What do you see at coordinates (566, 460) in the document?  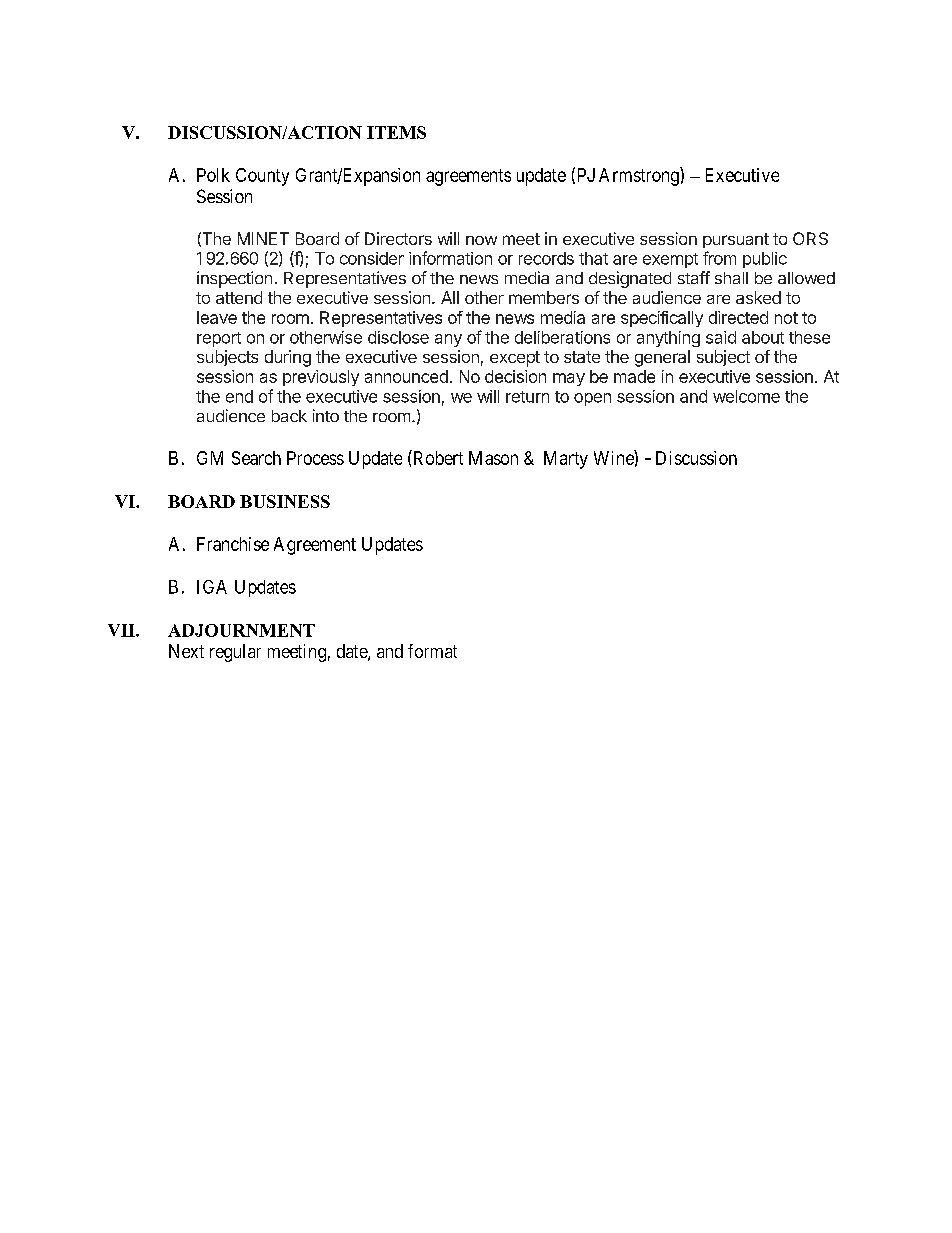 I see `Marty` at bounding box center [566, 460].
